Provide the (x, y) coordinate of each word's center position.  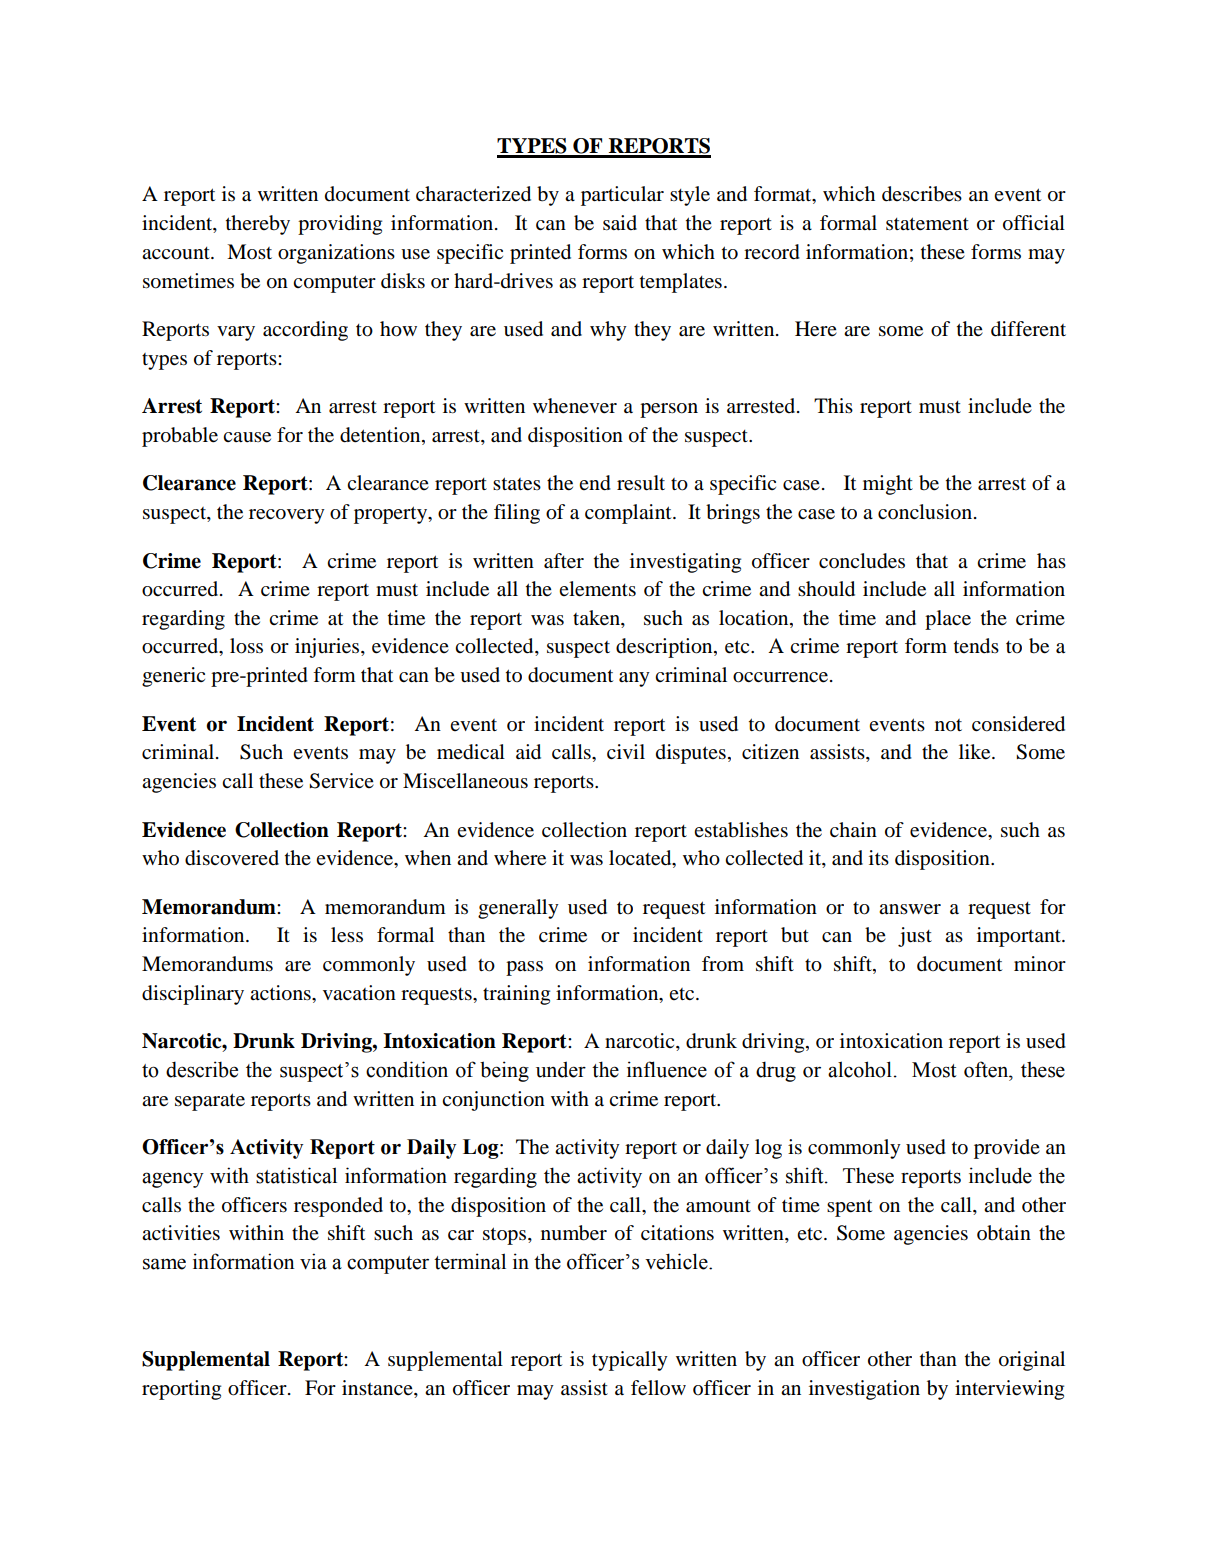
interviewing (1009, 1390)
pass (524, 968)
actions (281, 993)
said (620, 223)
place (948, 620)
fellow (658, 1388)
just (915, 937)
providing (340, 225)
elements (597, 589)
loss (246, 646)
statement (927, 224)
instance (378, 1387)
